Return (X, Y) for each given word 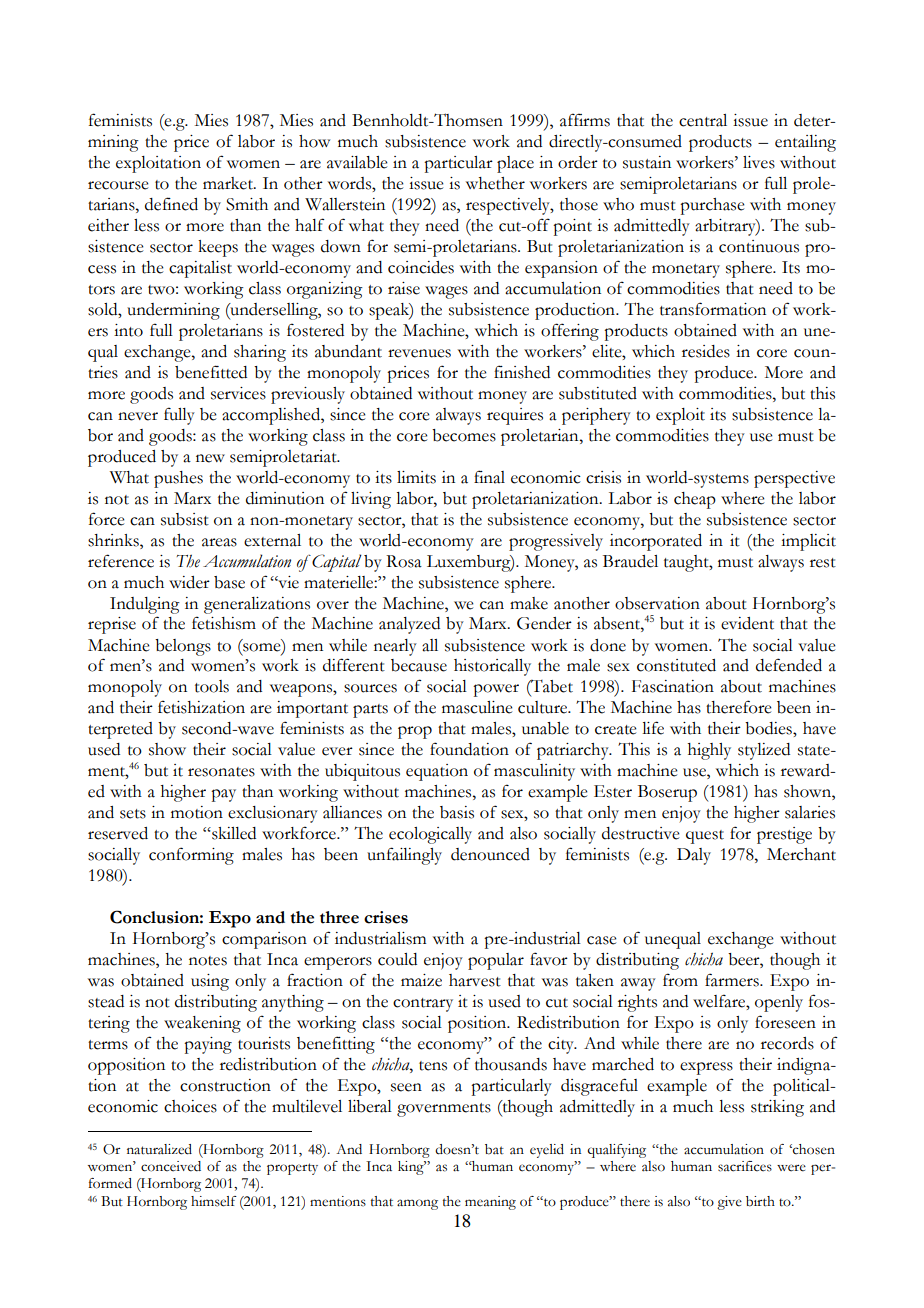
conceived (171, 1166)
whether (495, 183)
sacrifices (745, 1166)
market (229, 183)
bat (494, 1149)
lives (759, 162)
